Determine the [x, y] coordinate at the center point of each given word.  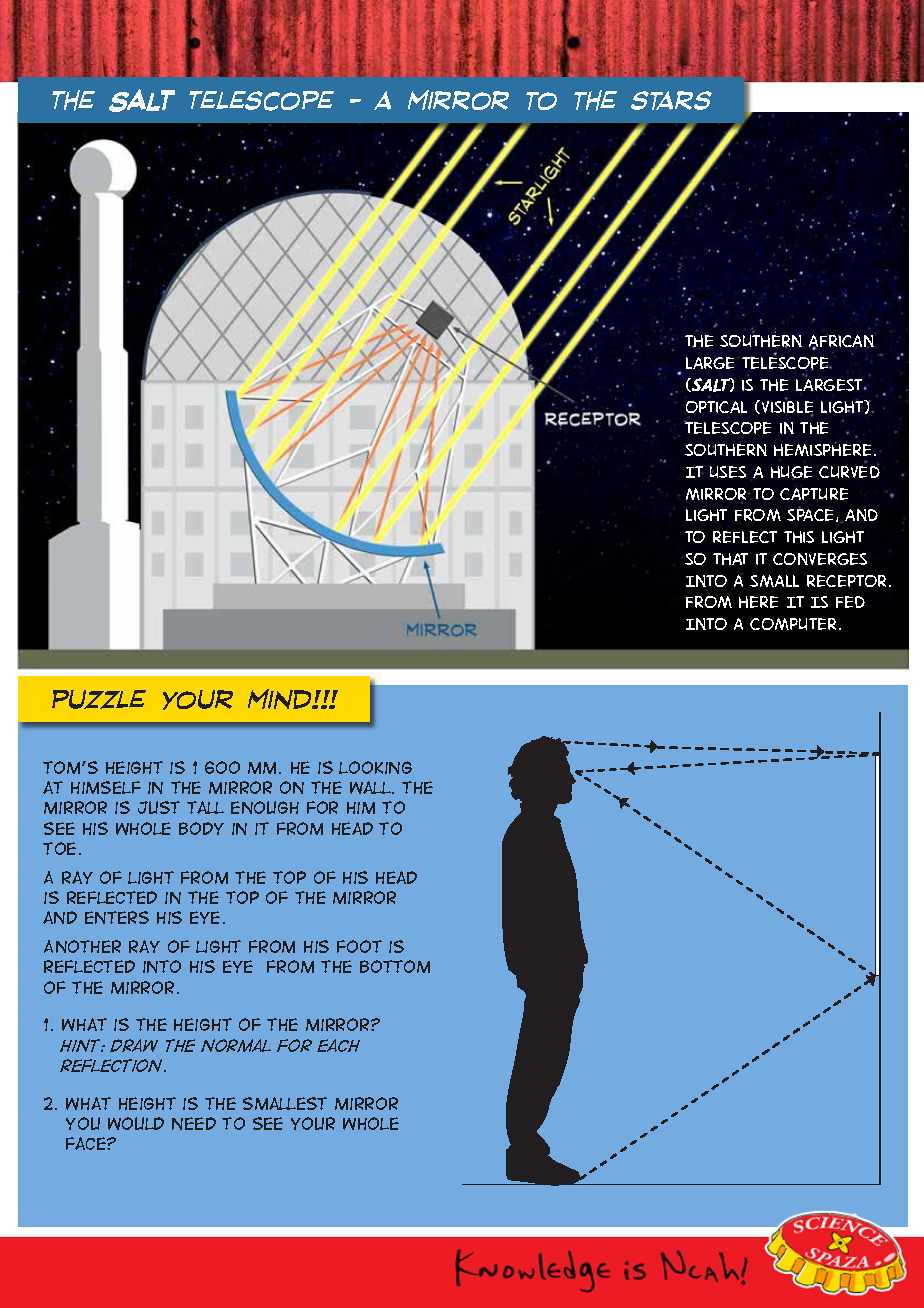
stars [671, 100]
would [136, 1123]
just [159, 807]
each [338, 1045]
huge [791, 473]
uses [728, 472]
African [841, 342]
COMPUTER [793, 624]
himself [106, 787]
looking [375, 767]
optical [716, 407]
